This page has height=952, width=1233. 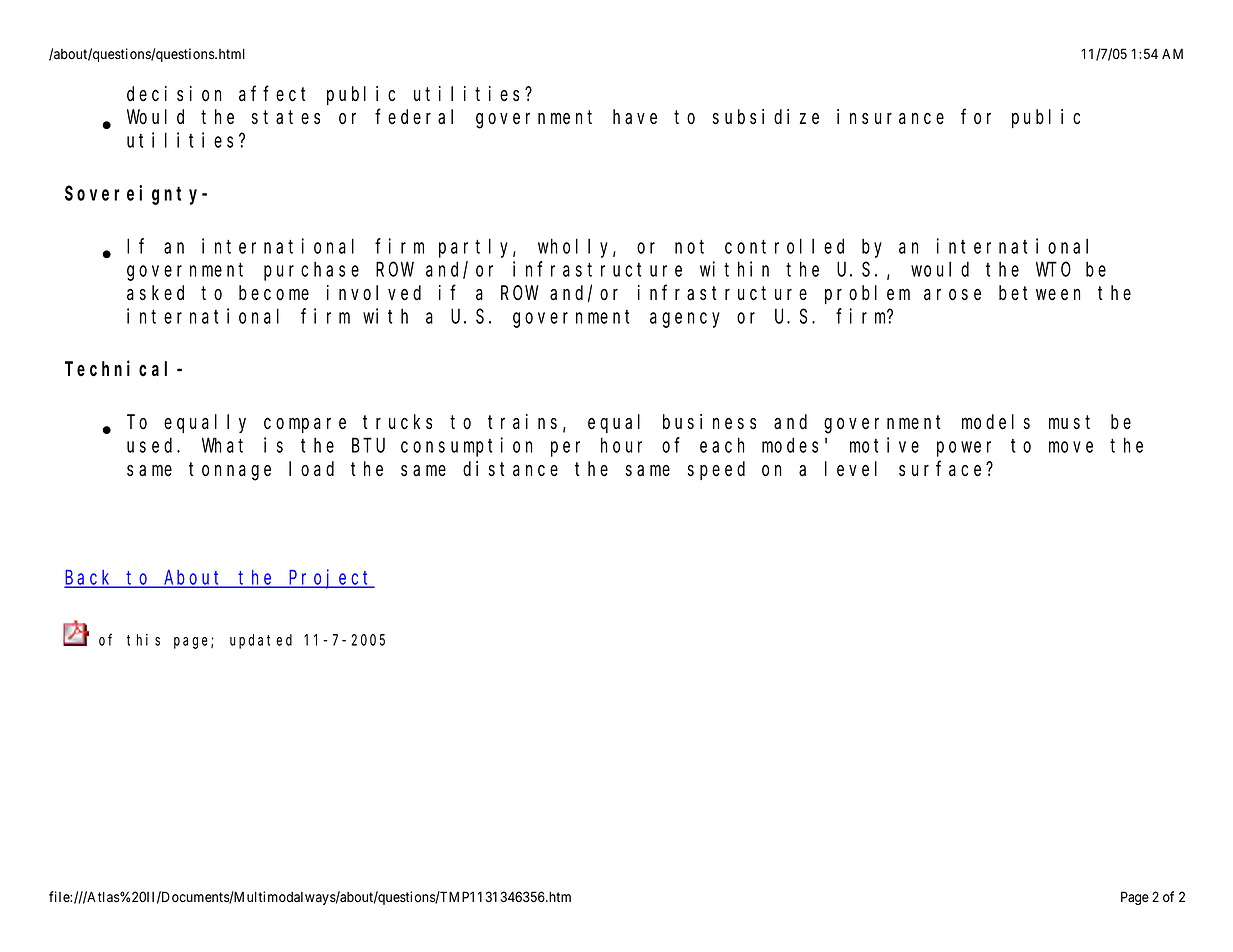 What do you see at coordinates (766, 117) in the page?
I see `subsidize` at bounding box center [766, 117].
